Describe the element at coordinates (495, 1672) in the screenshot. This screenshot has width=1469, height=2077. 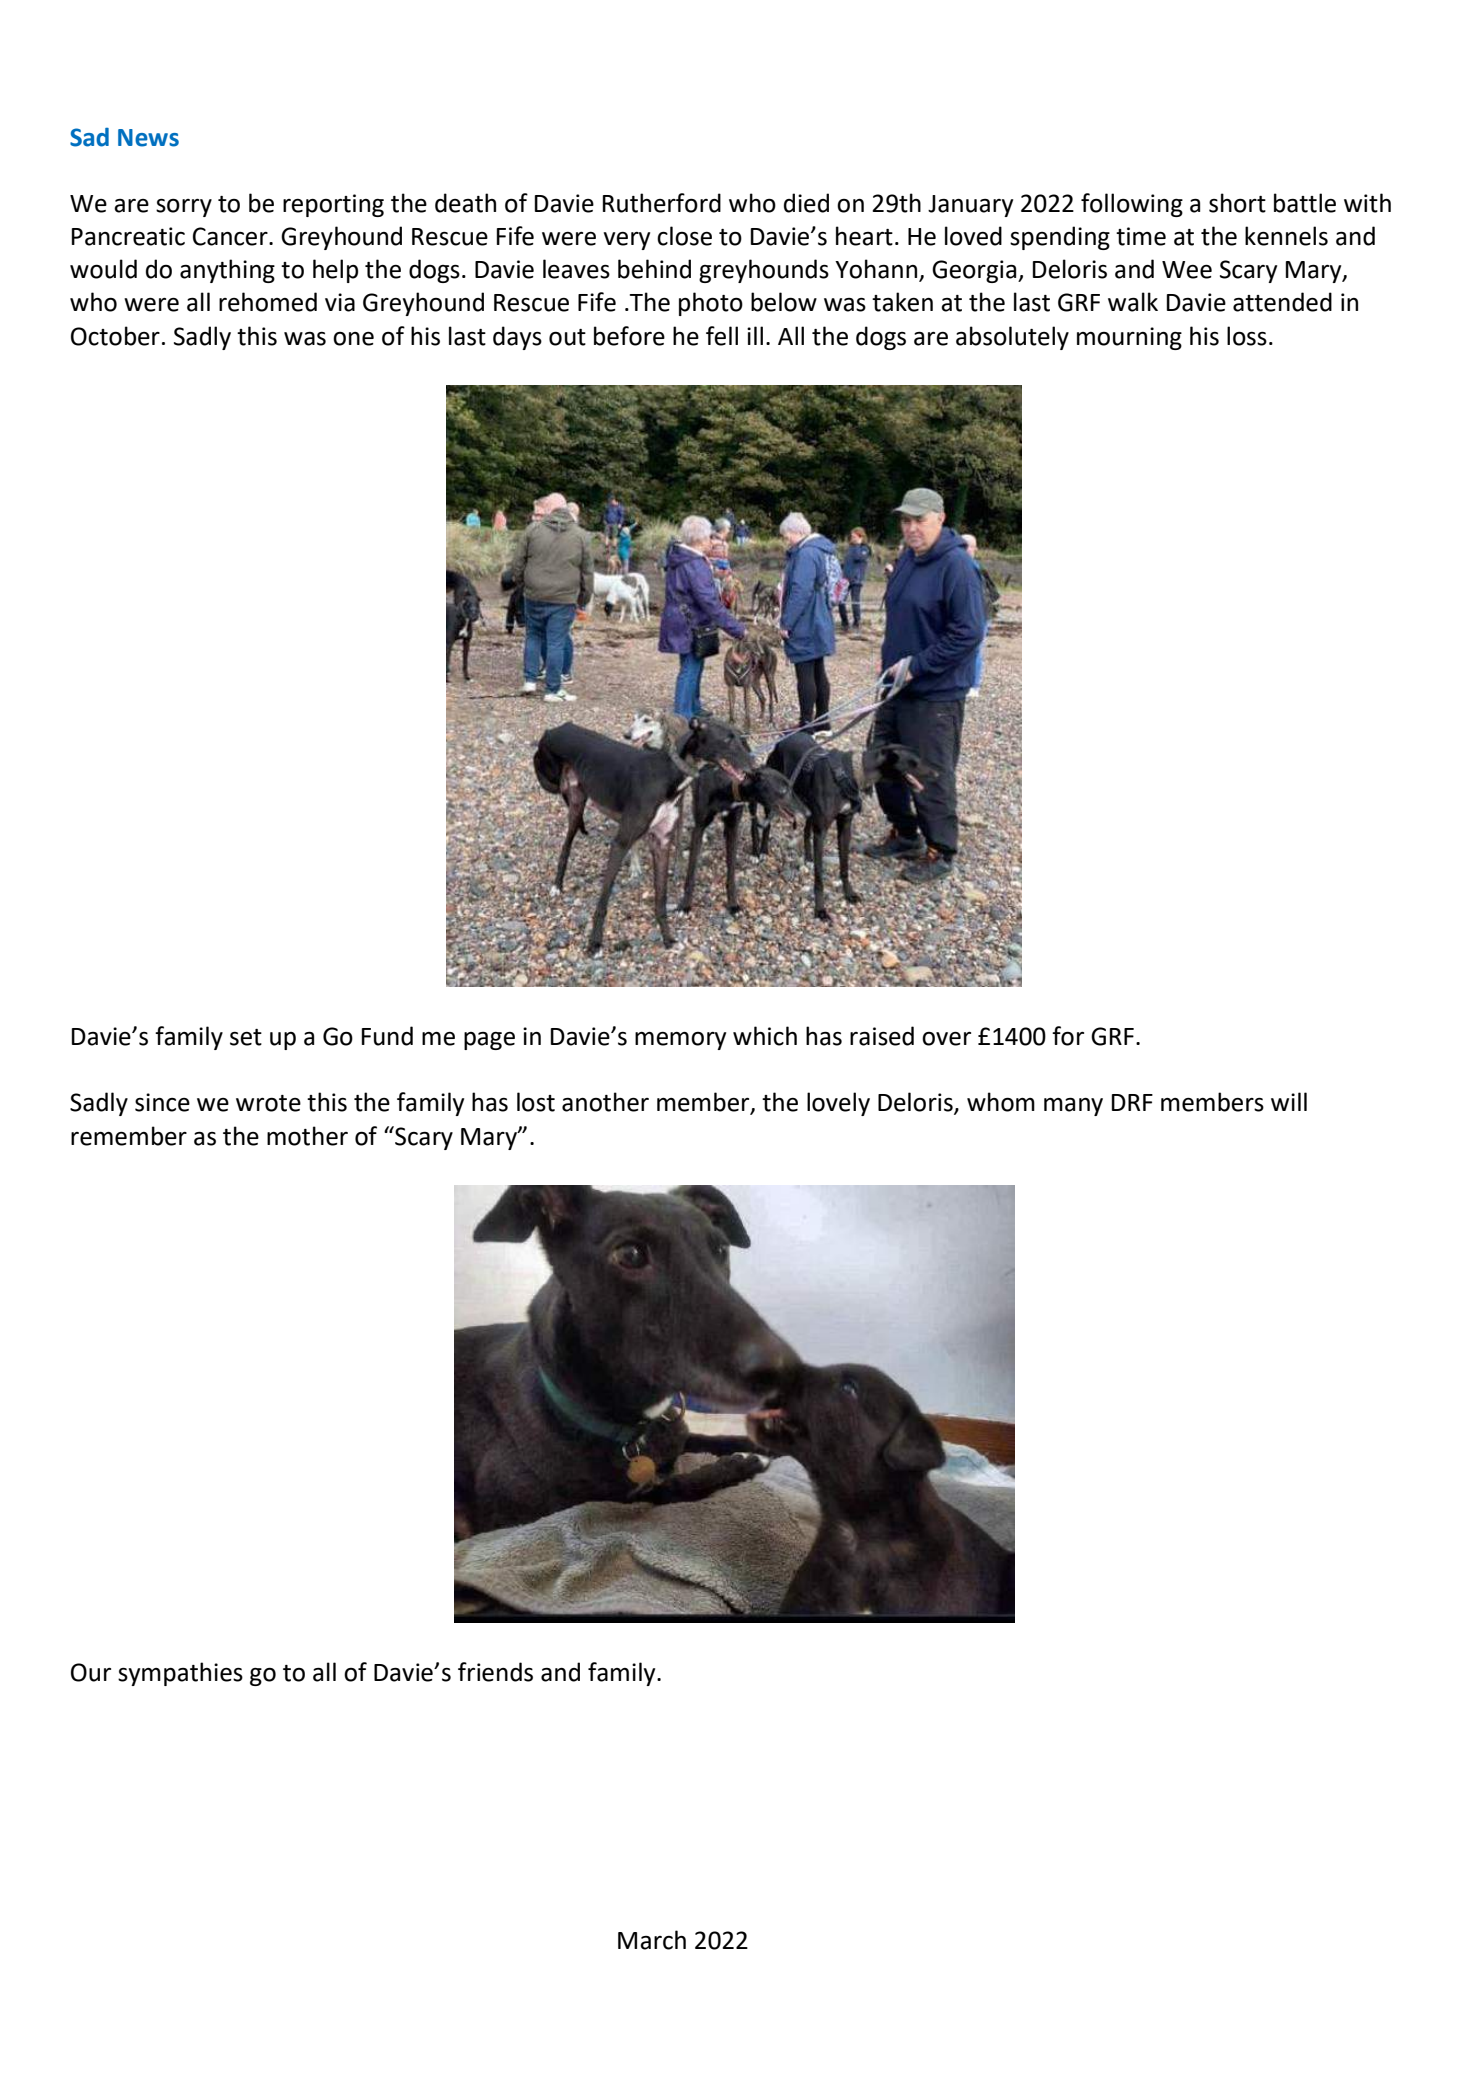
I see `friends` at that location.
